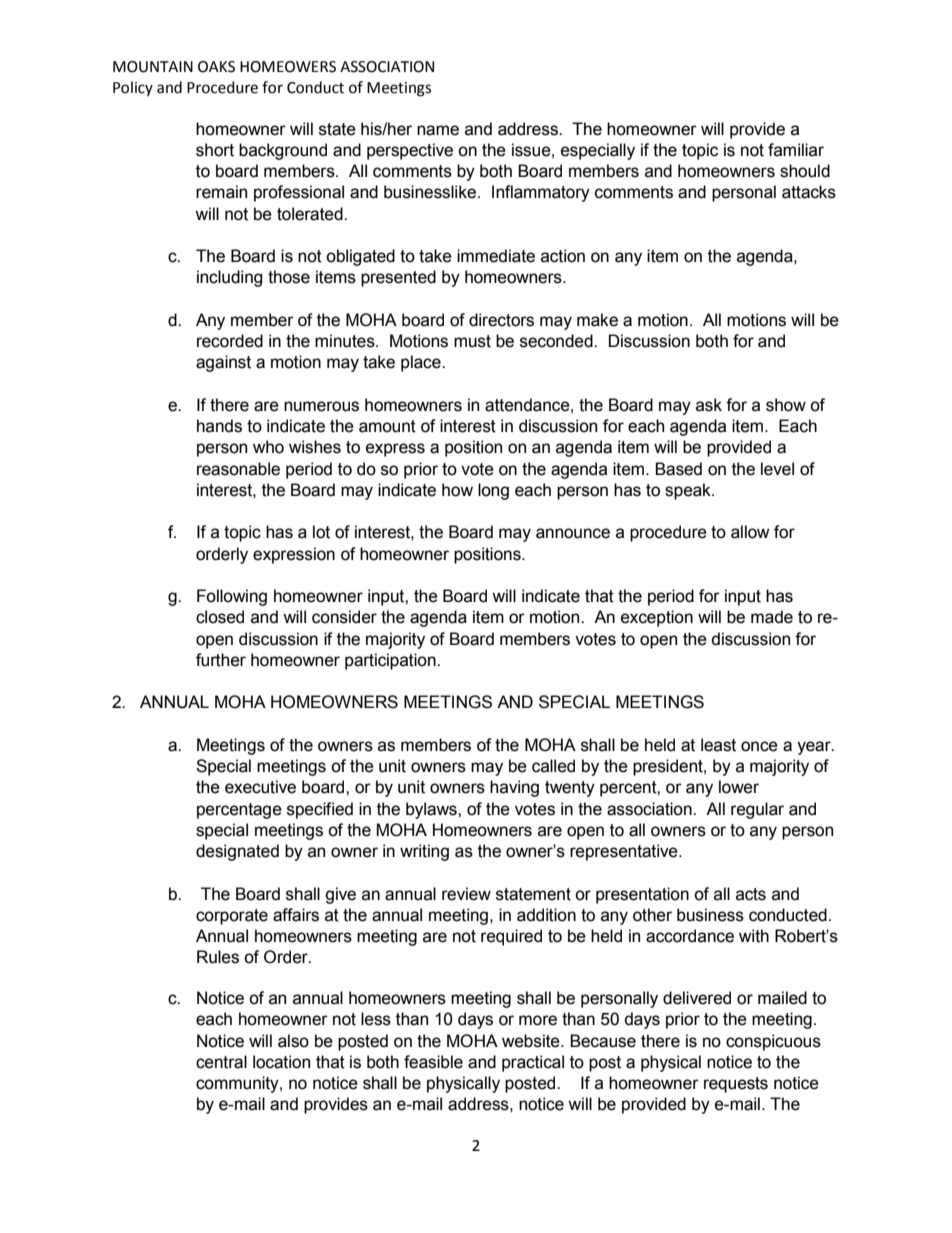 This document has width=952, height=1233. Describe the element at coordinates (736, 1085) in the document. I see `requests` at that location.
